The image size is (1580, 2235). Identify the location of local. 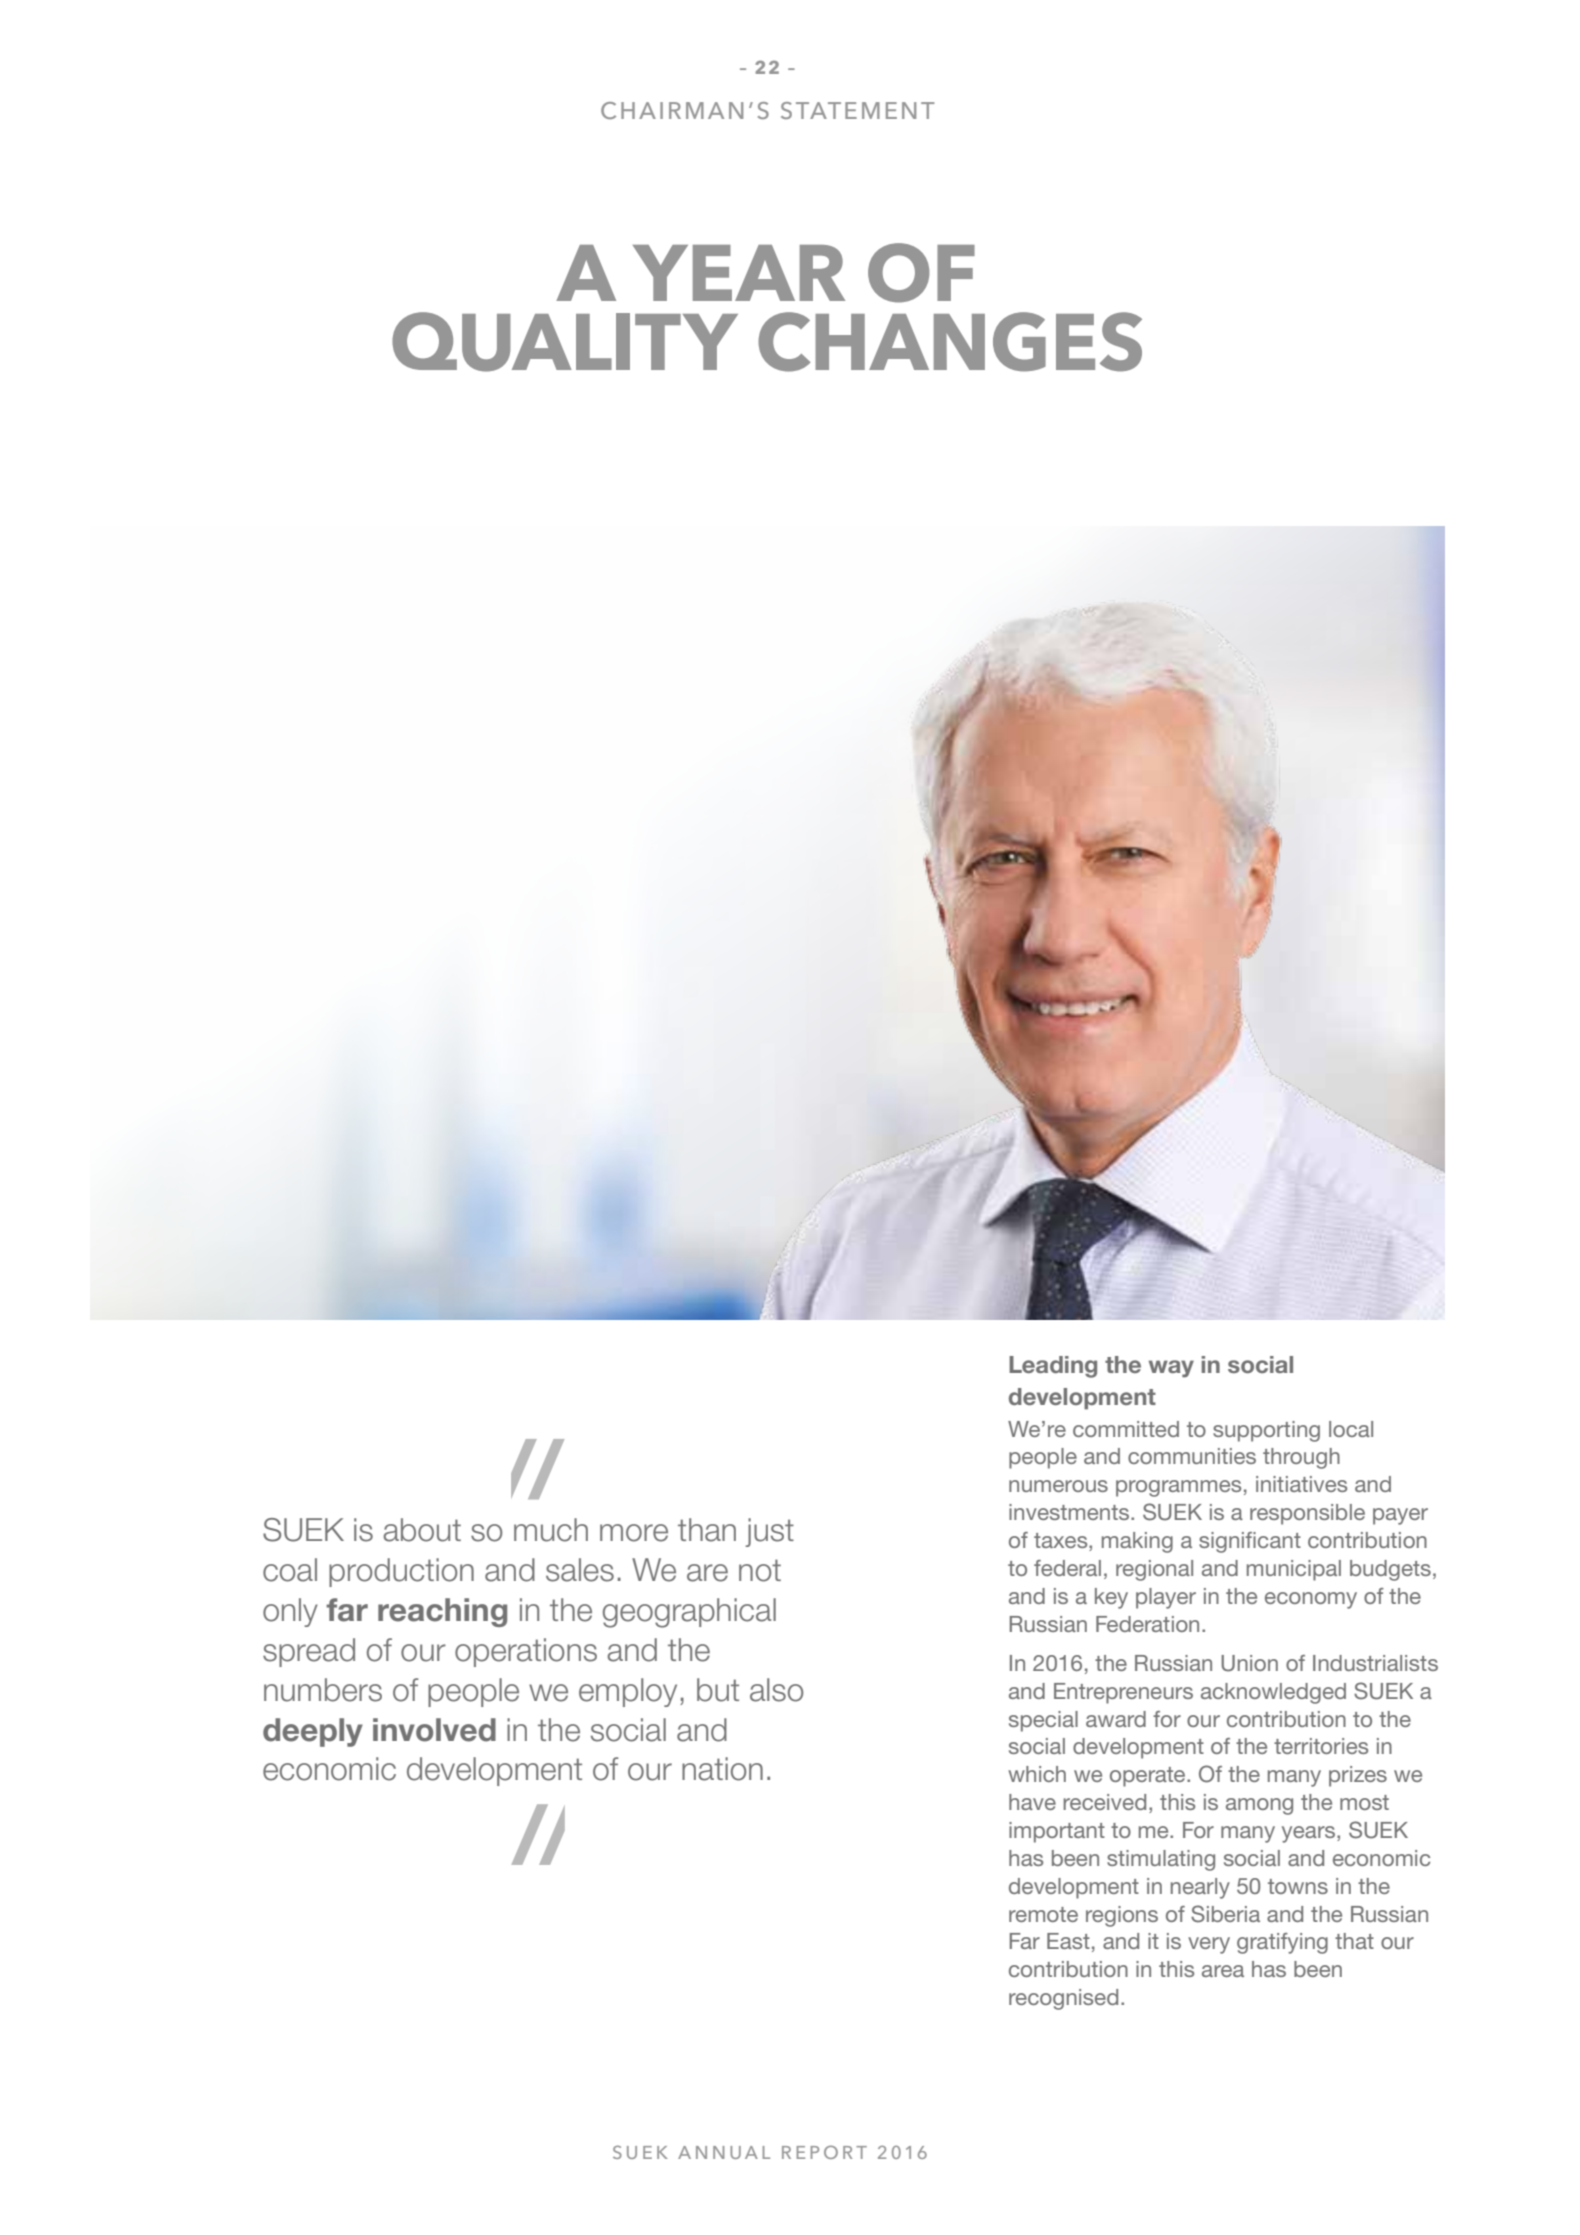
(1351, 1429).
